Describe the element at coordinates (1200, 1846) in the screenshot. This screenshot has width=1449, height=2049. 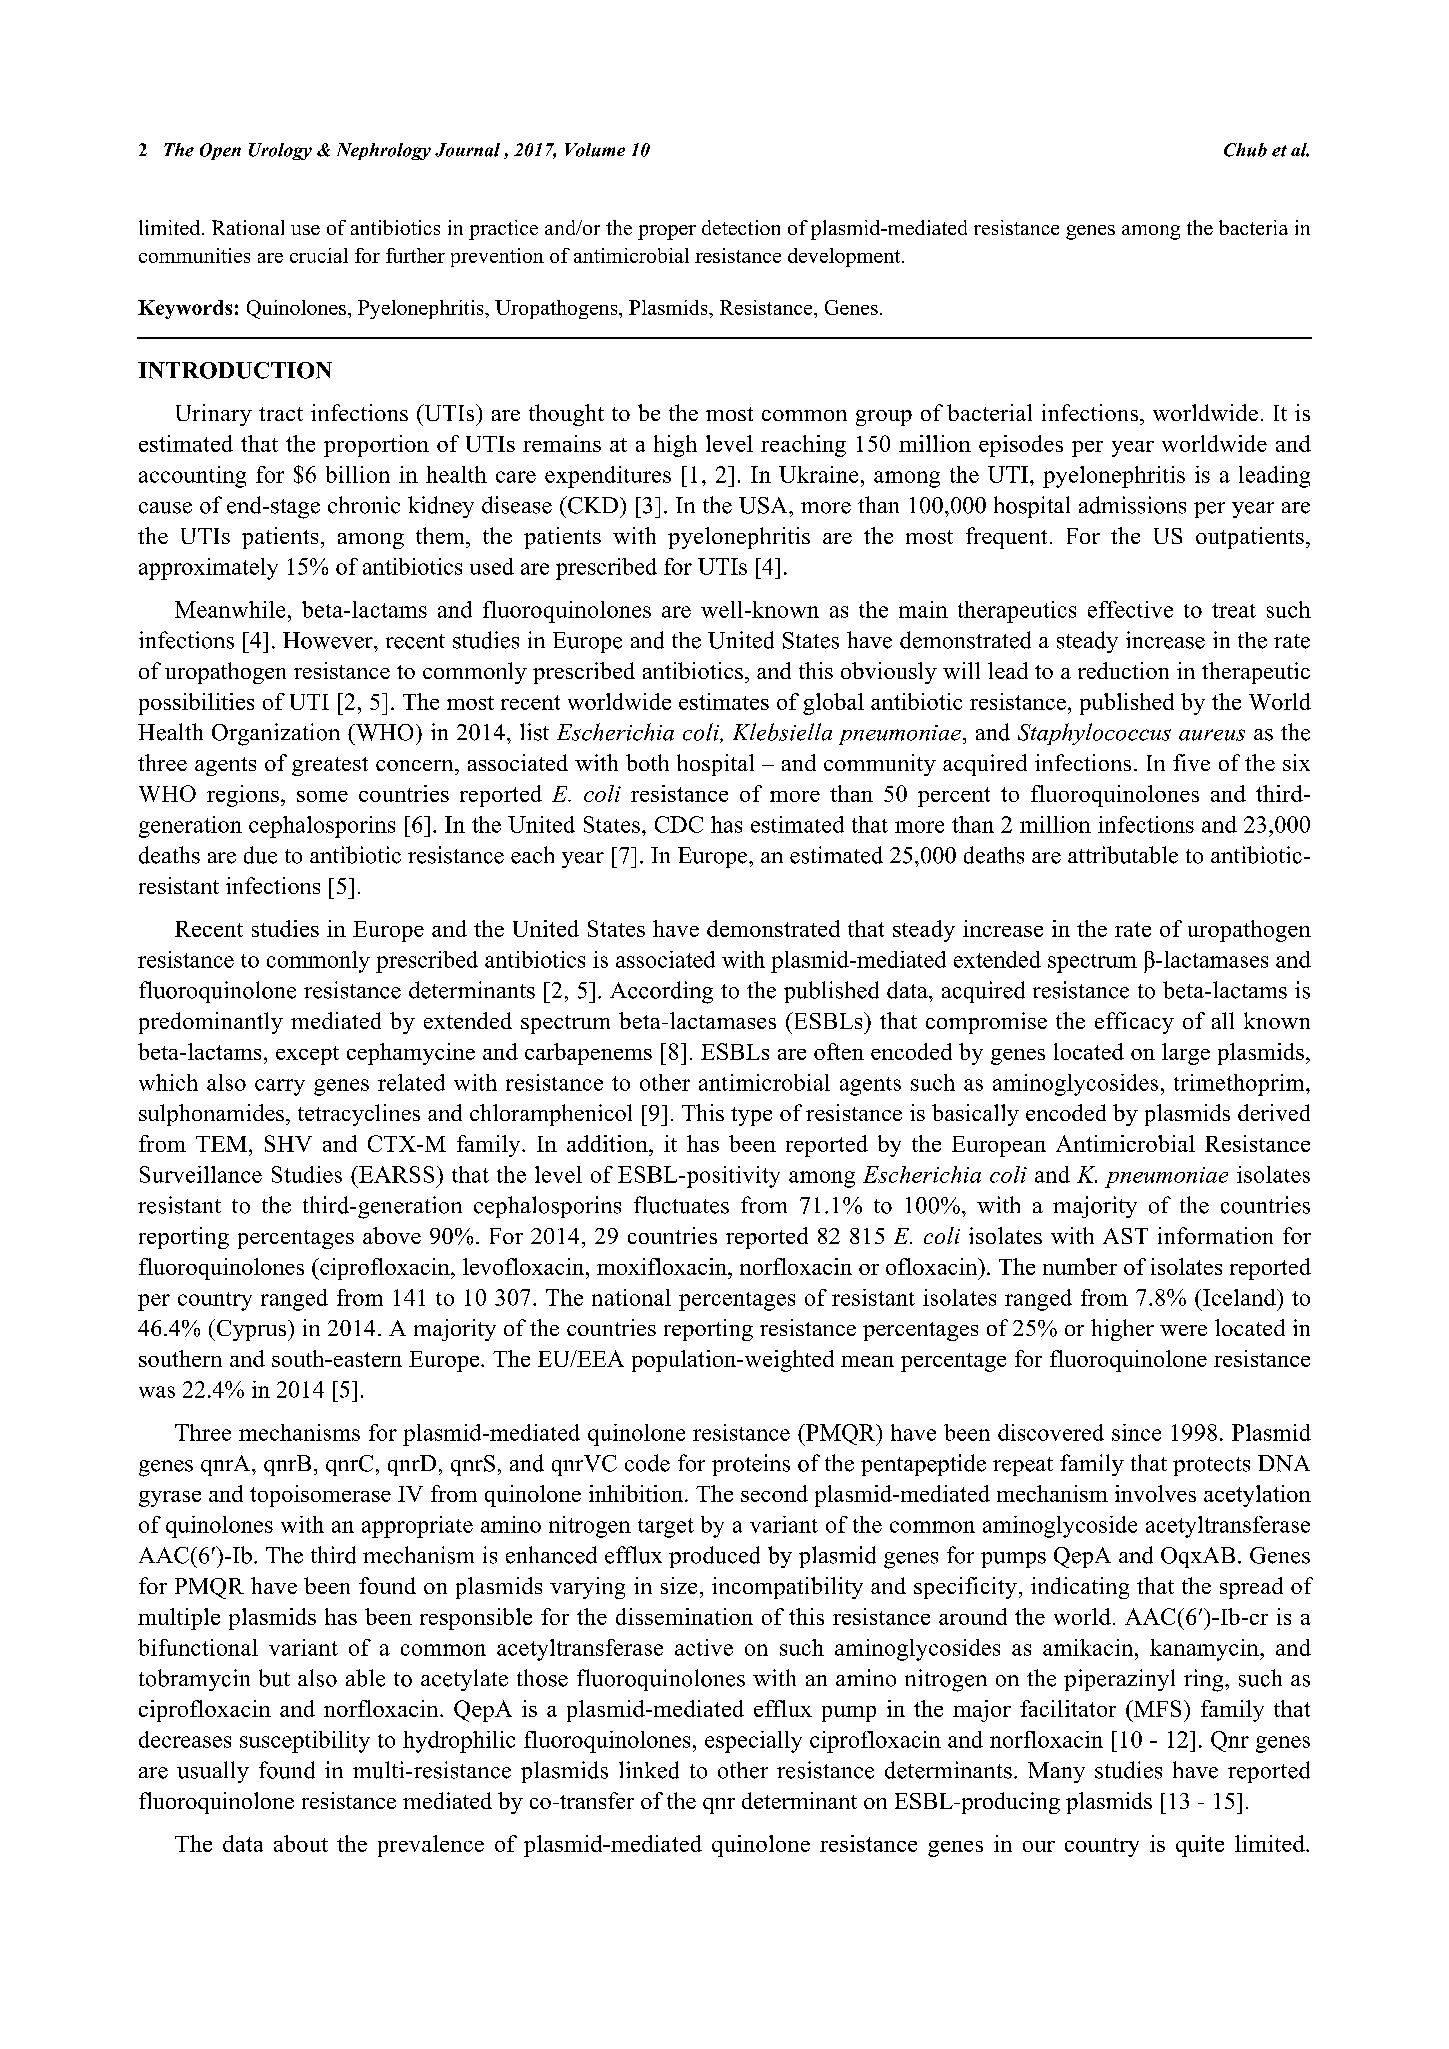
I see `quite` at that location.
